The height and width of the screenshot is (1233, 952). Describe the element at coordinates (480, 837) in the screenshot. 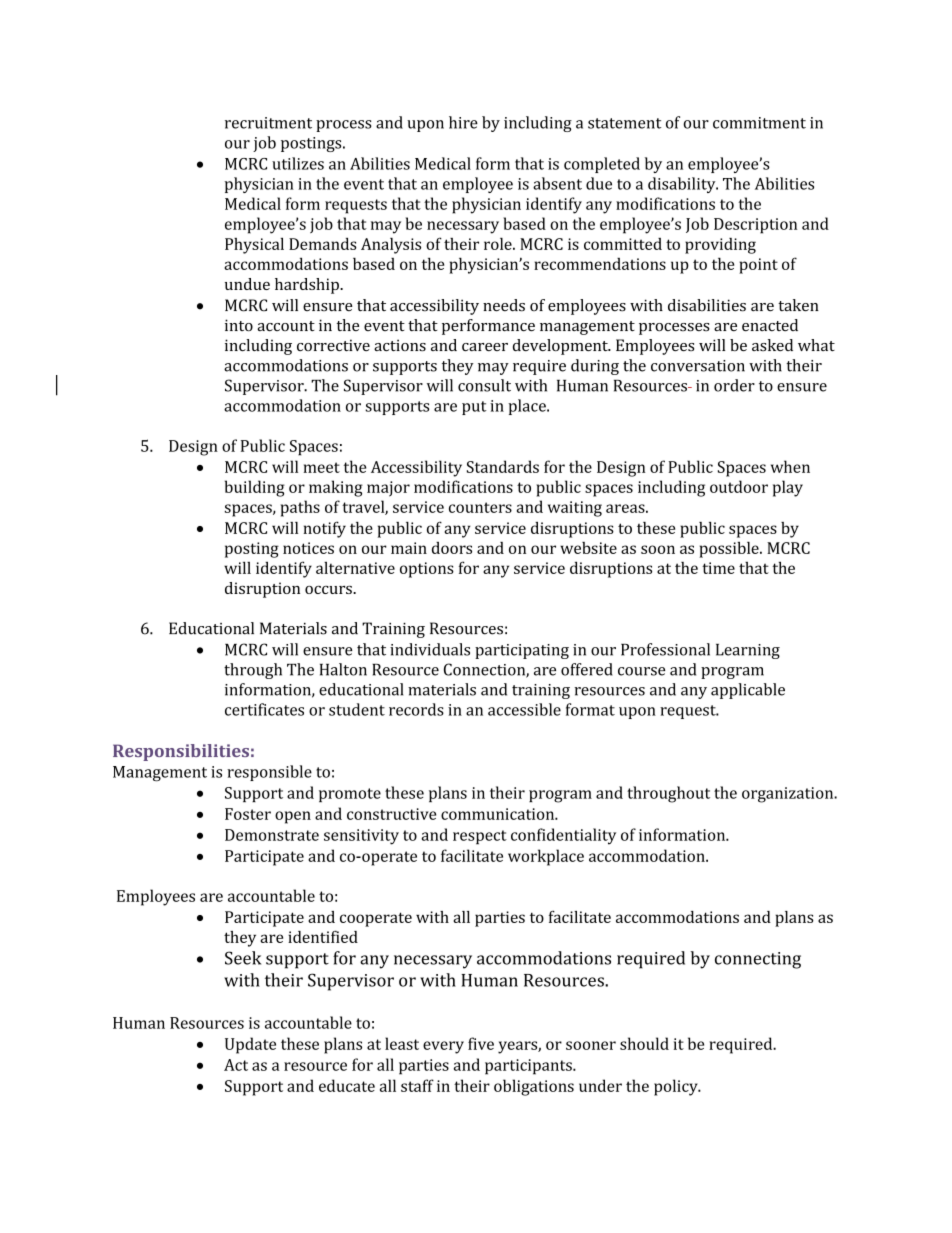

I see `respect` at that location.
